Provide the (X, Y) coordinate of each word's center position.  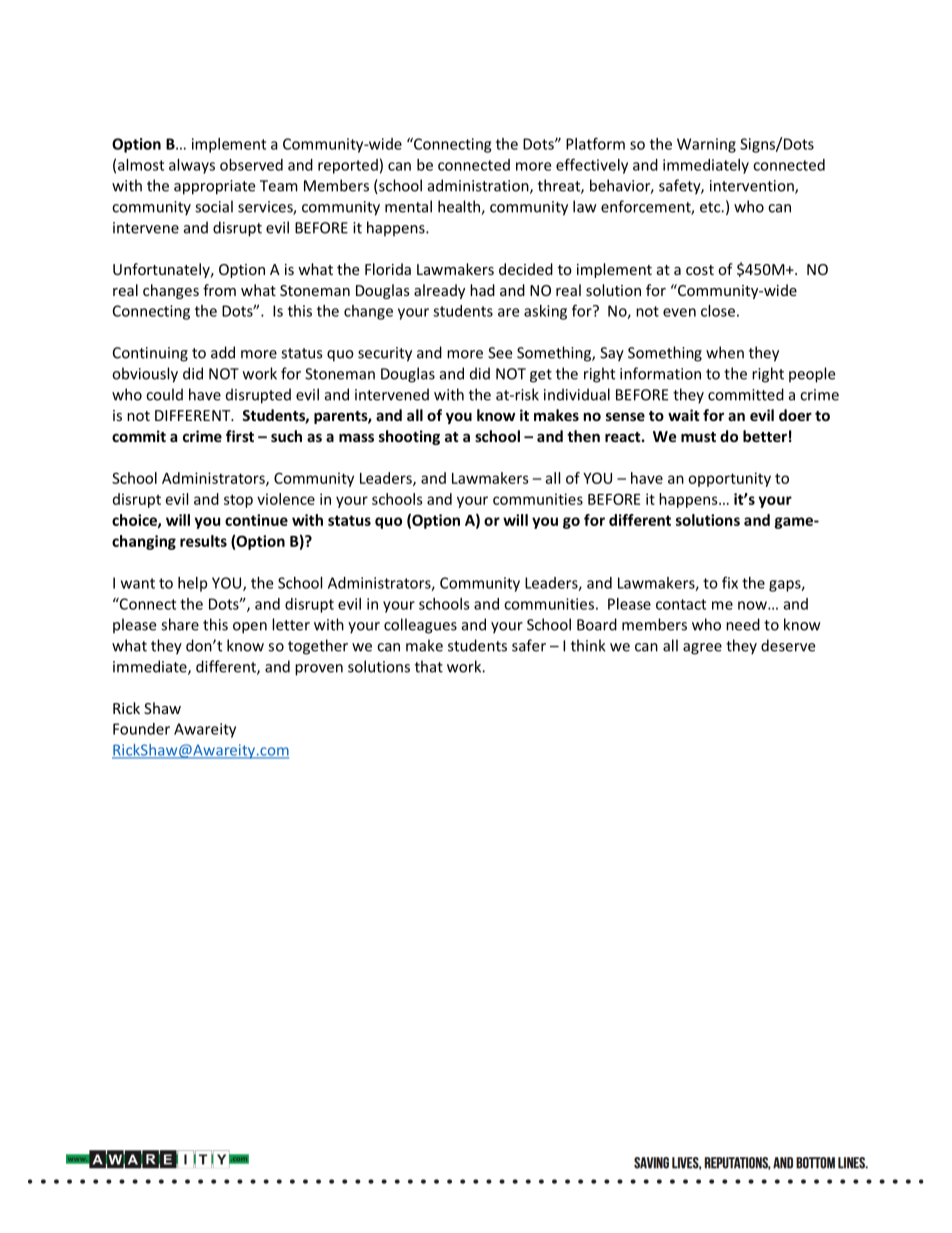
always (192, 166)
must (698, 437)
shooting (409, 437)
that (429, 666)
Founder (141, 729)
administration (479, 186)
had (482, 290)
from (219, 290)
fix (730, 582)
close (718, 311)
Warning (706, 145)
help (192, 584)
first (240, 436)
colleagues (420, 626)
